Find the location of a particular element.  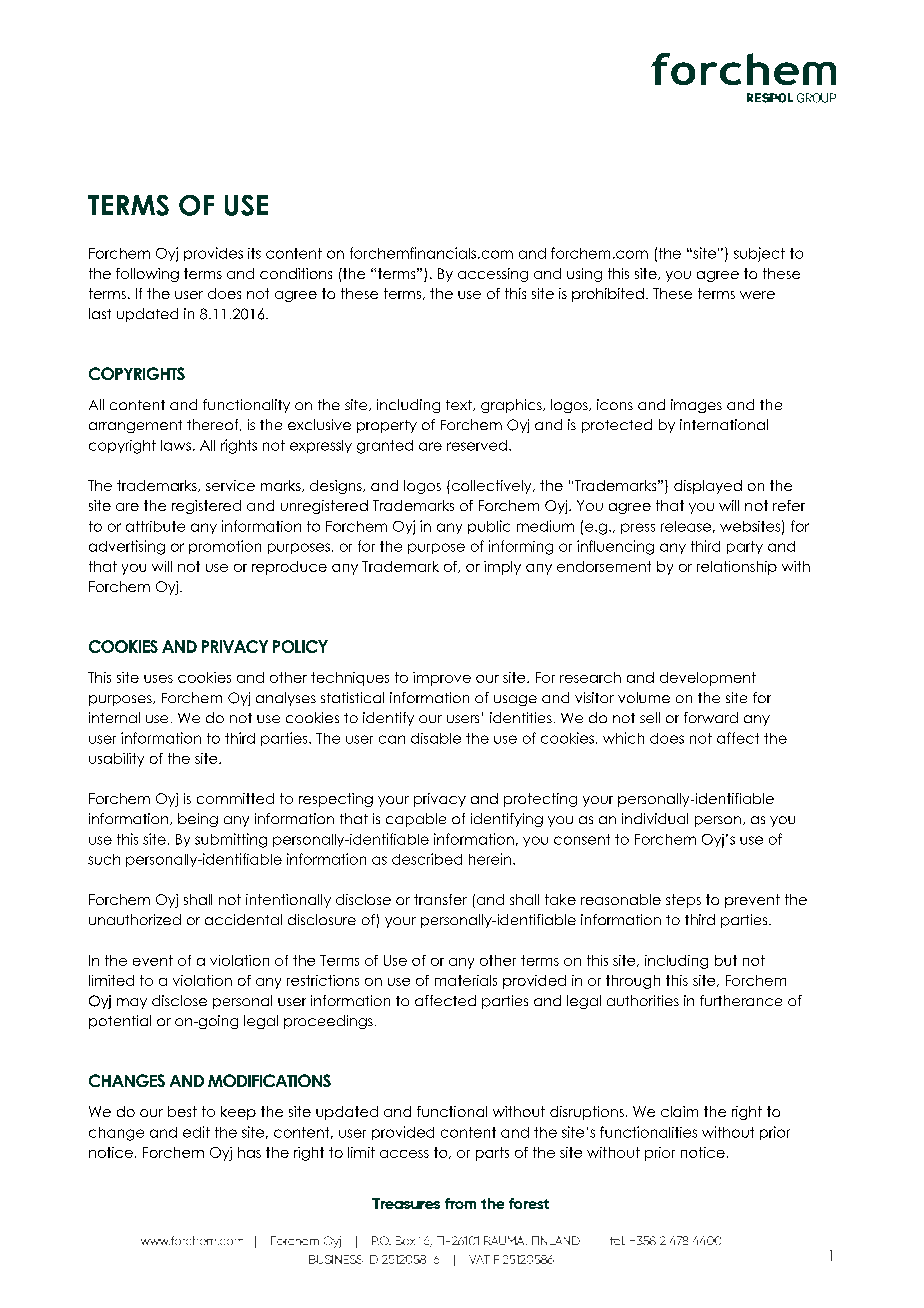

edit is located at coordinates (196, 1132).
